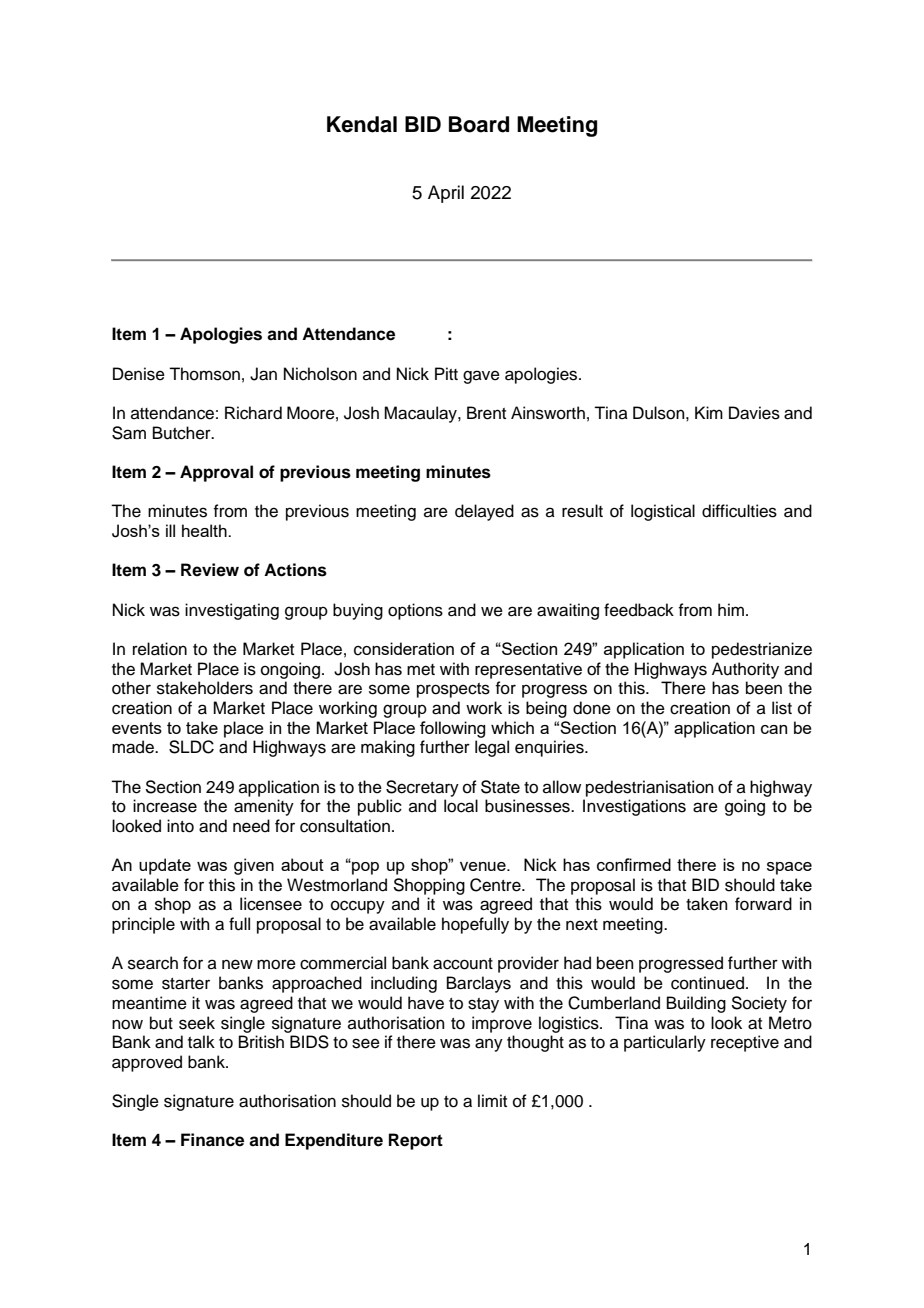 The height and width of the screenshot is (1308, 924). I want to click on Finance, so click(212, 1140).
